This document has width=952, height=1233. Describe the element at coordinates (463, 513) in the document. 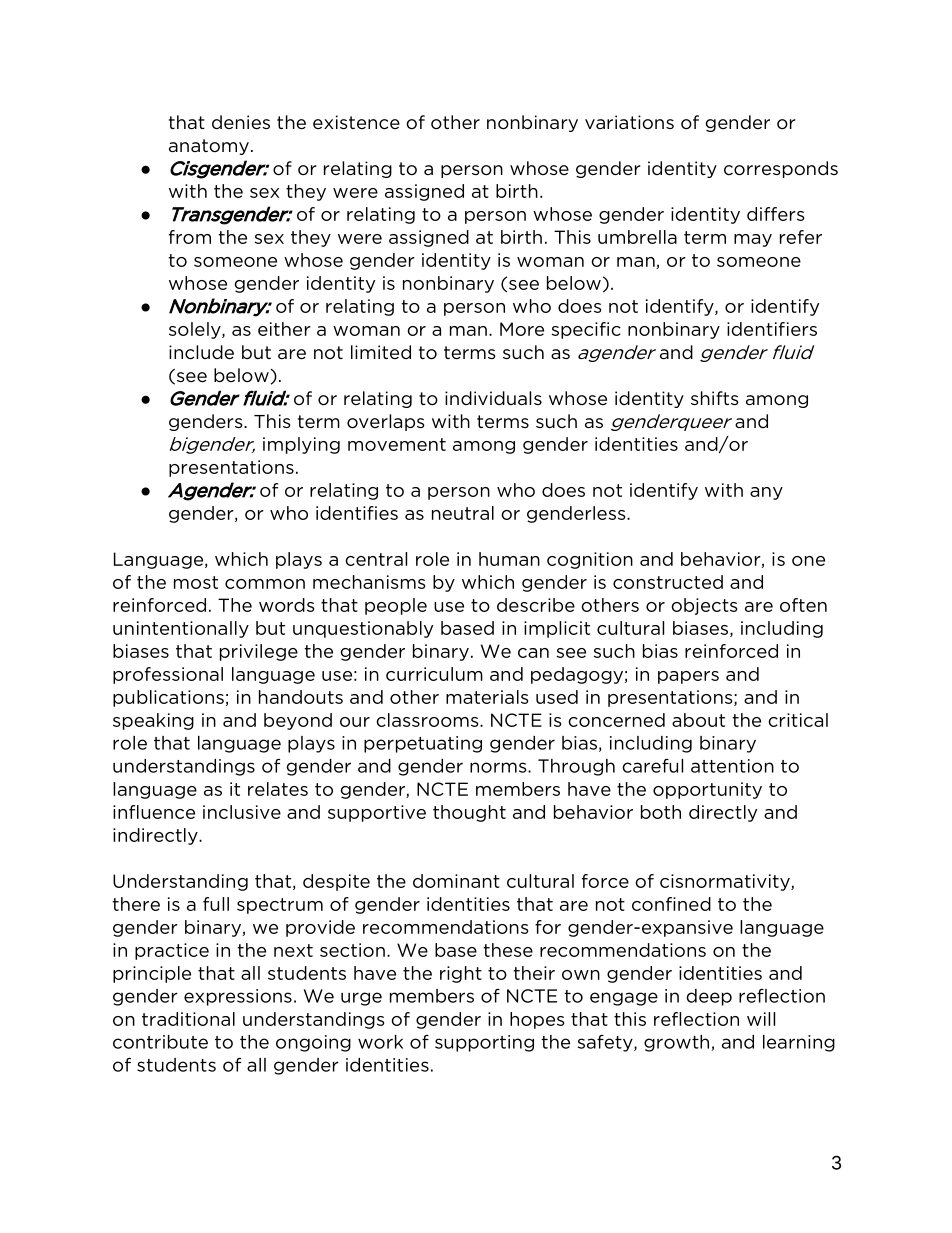

I see `neutral` at that location.
